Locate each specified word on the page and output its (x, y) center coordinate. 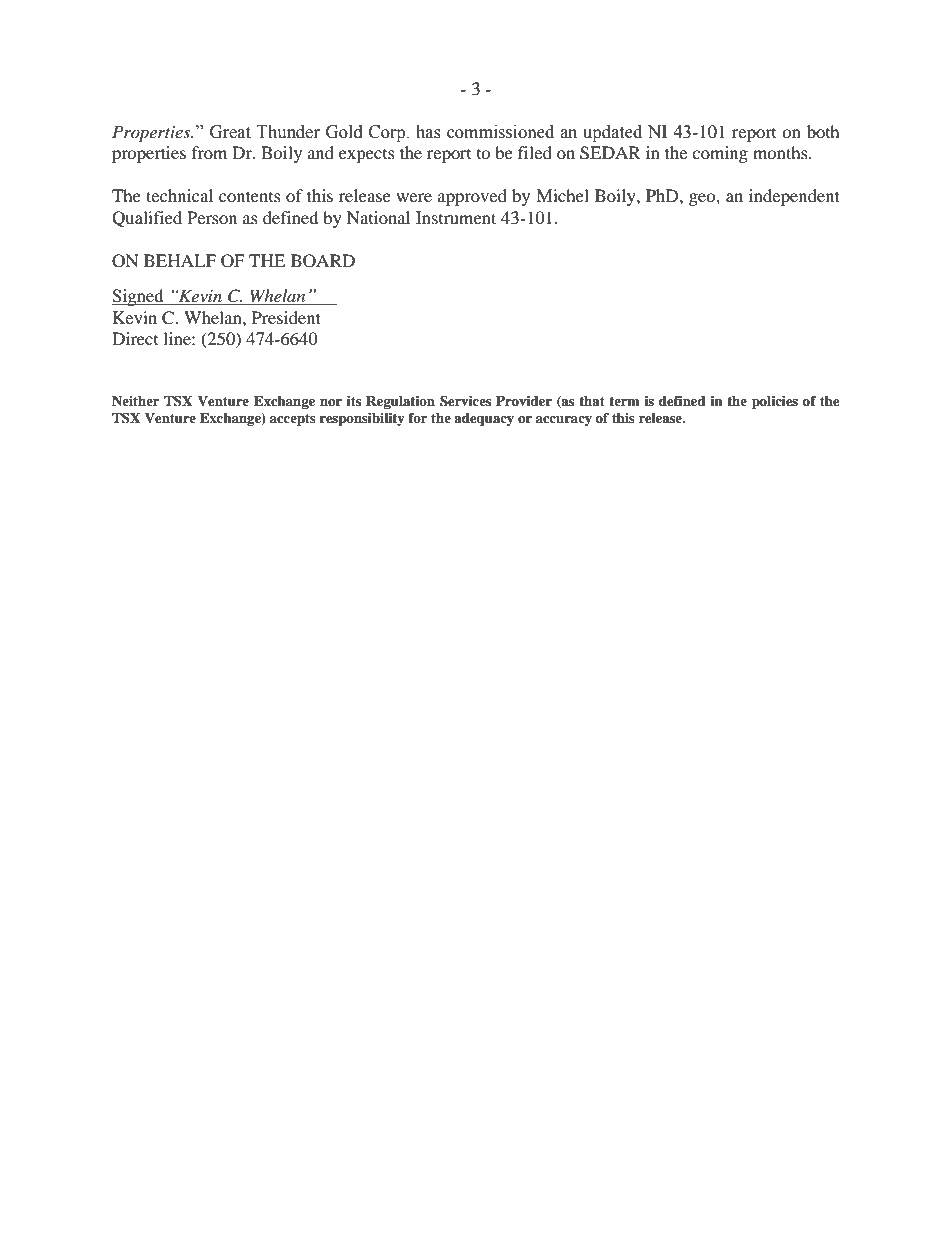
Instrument (456, 217)
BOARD (323, 261)
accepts (293, 420)
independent (794, 197)
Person (212, 217)
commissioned (500, 132)
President (286, 317)
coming (720, 154)
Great (230, 132)
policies (775, 402)
